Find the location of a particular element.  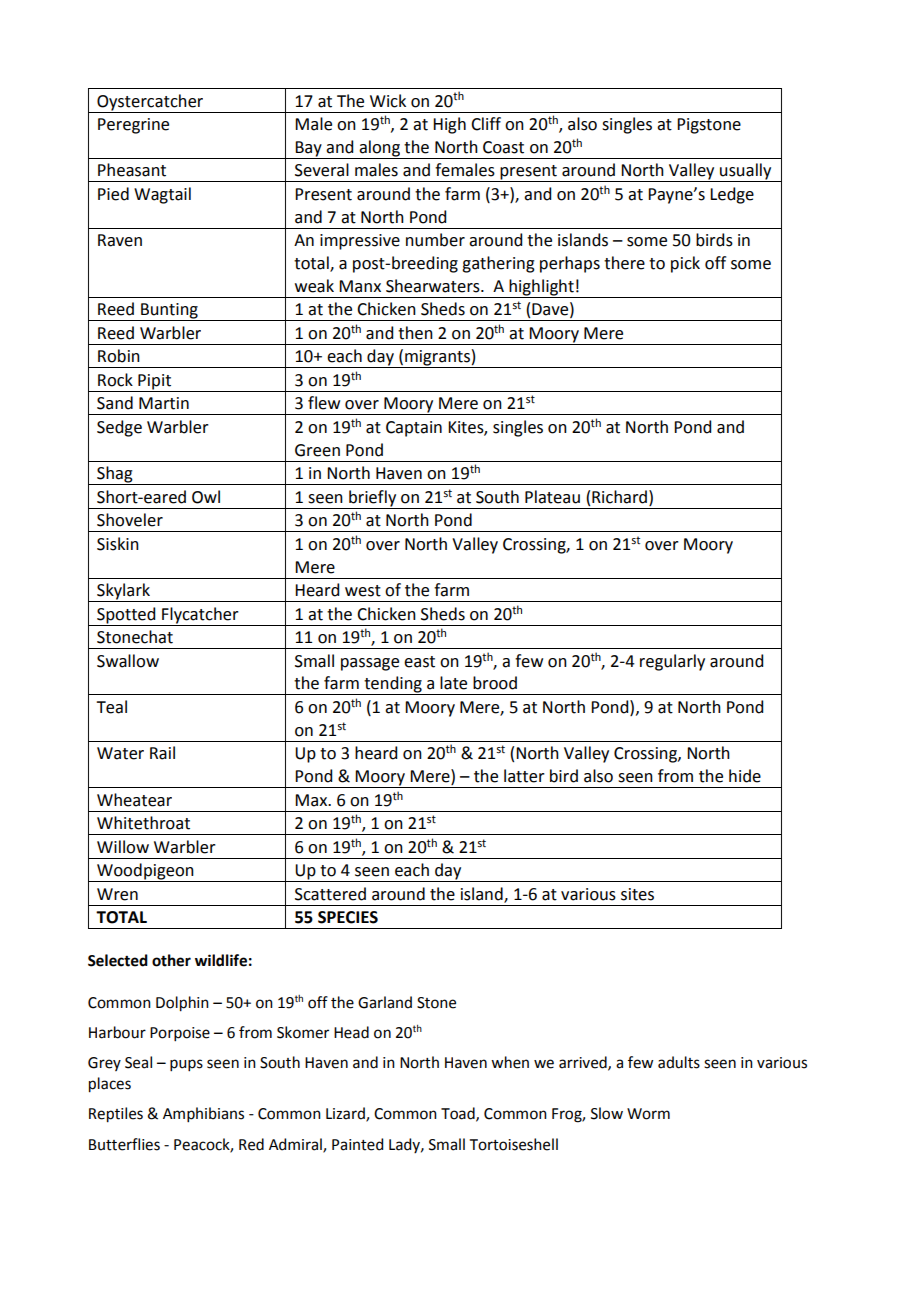

Bunting is located at coordinates (169, 312).
